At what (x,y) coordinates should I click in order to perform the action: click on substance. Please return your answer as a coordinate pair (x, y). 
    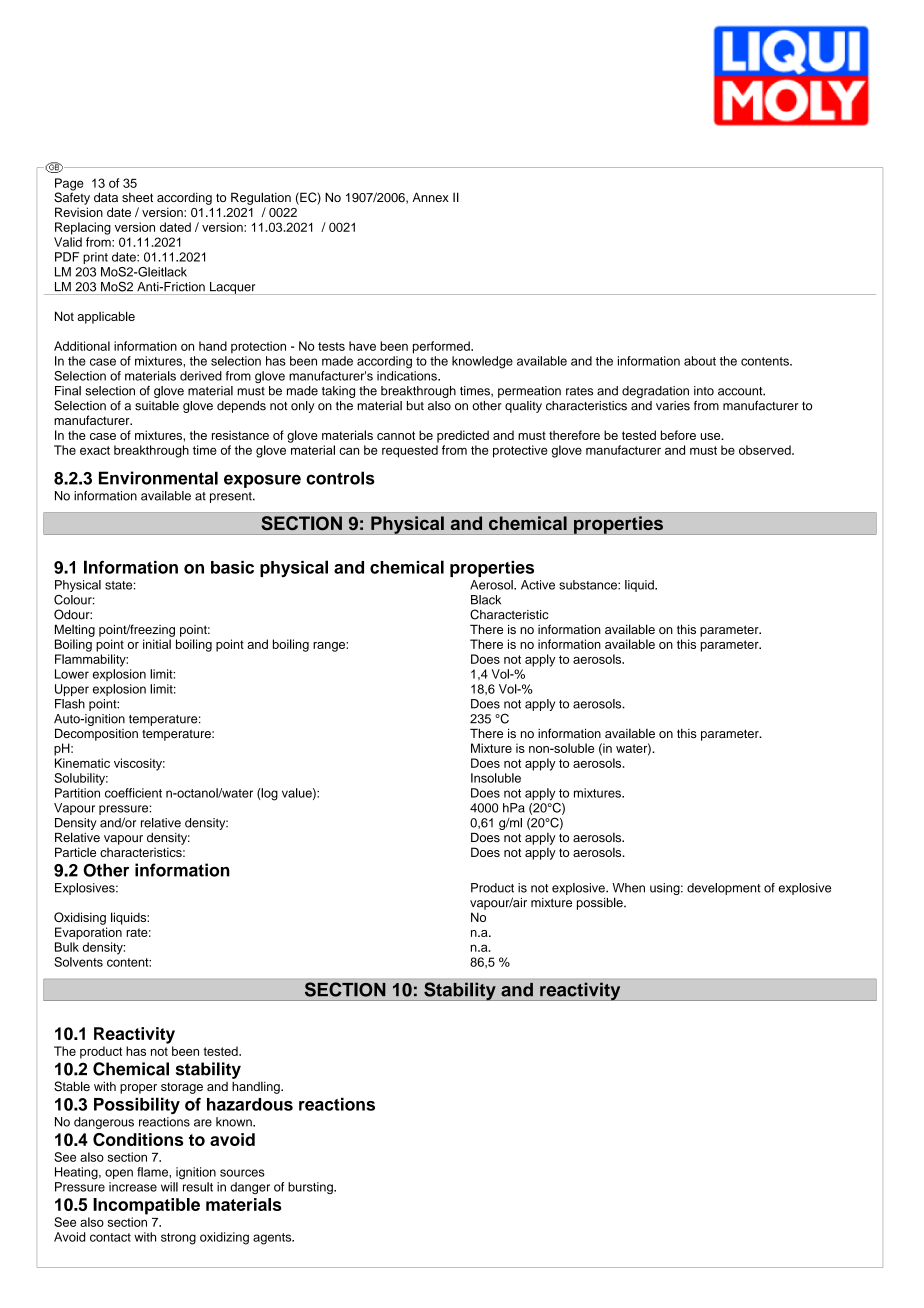
    Looking at the image, I should click on (589, 585).
